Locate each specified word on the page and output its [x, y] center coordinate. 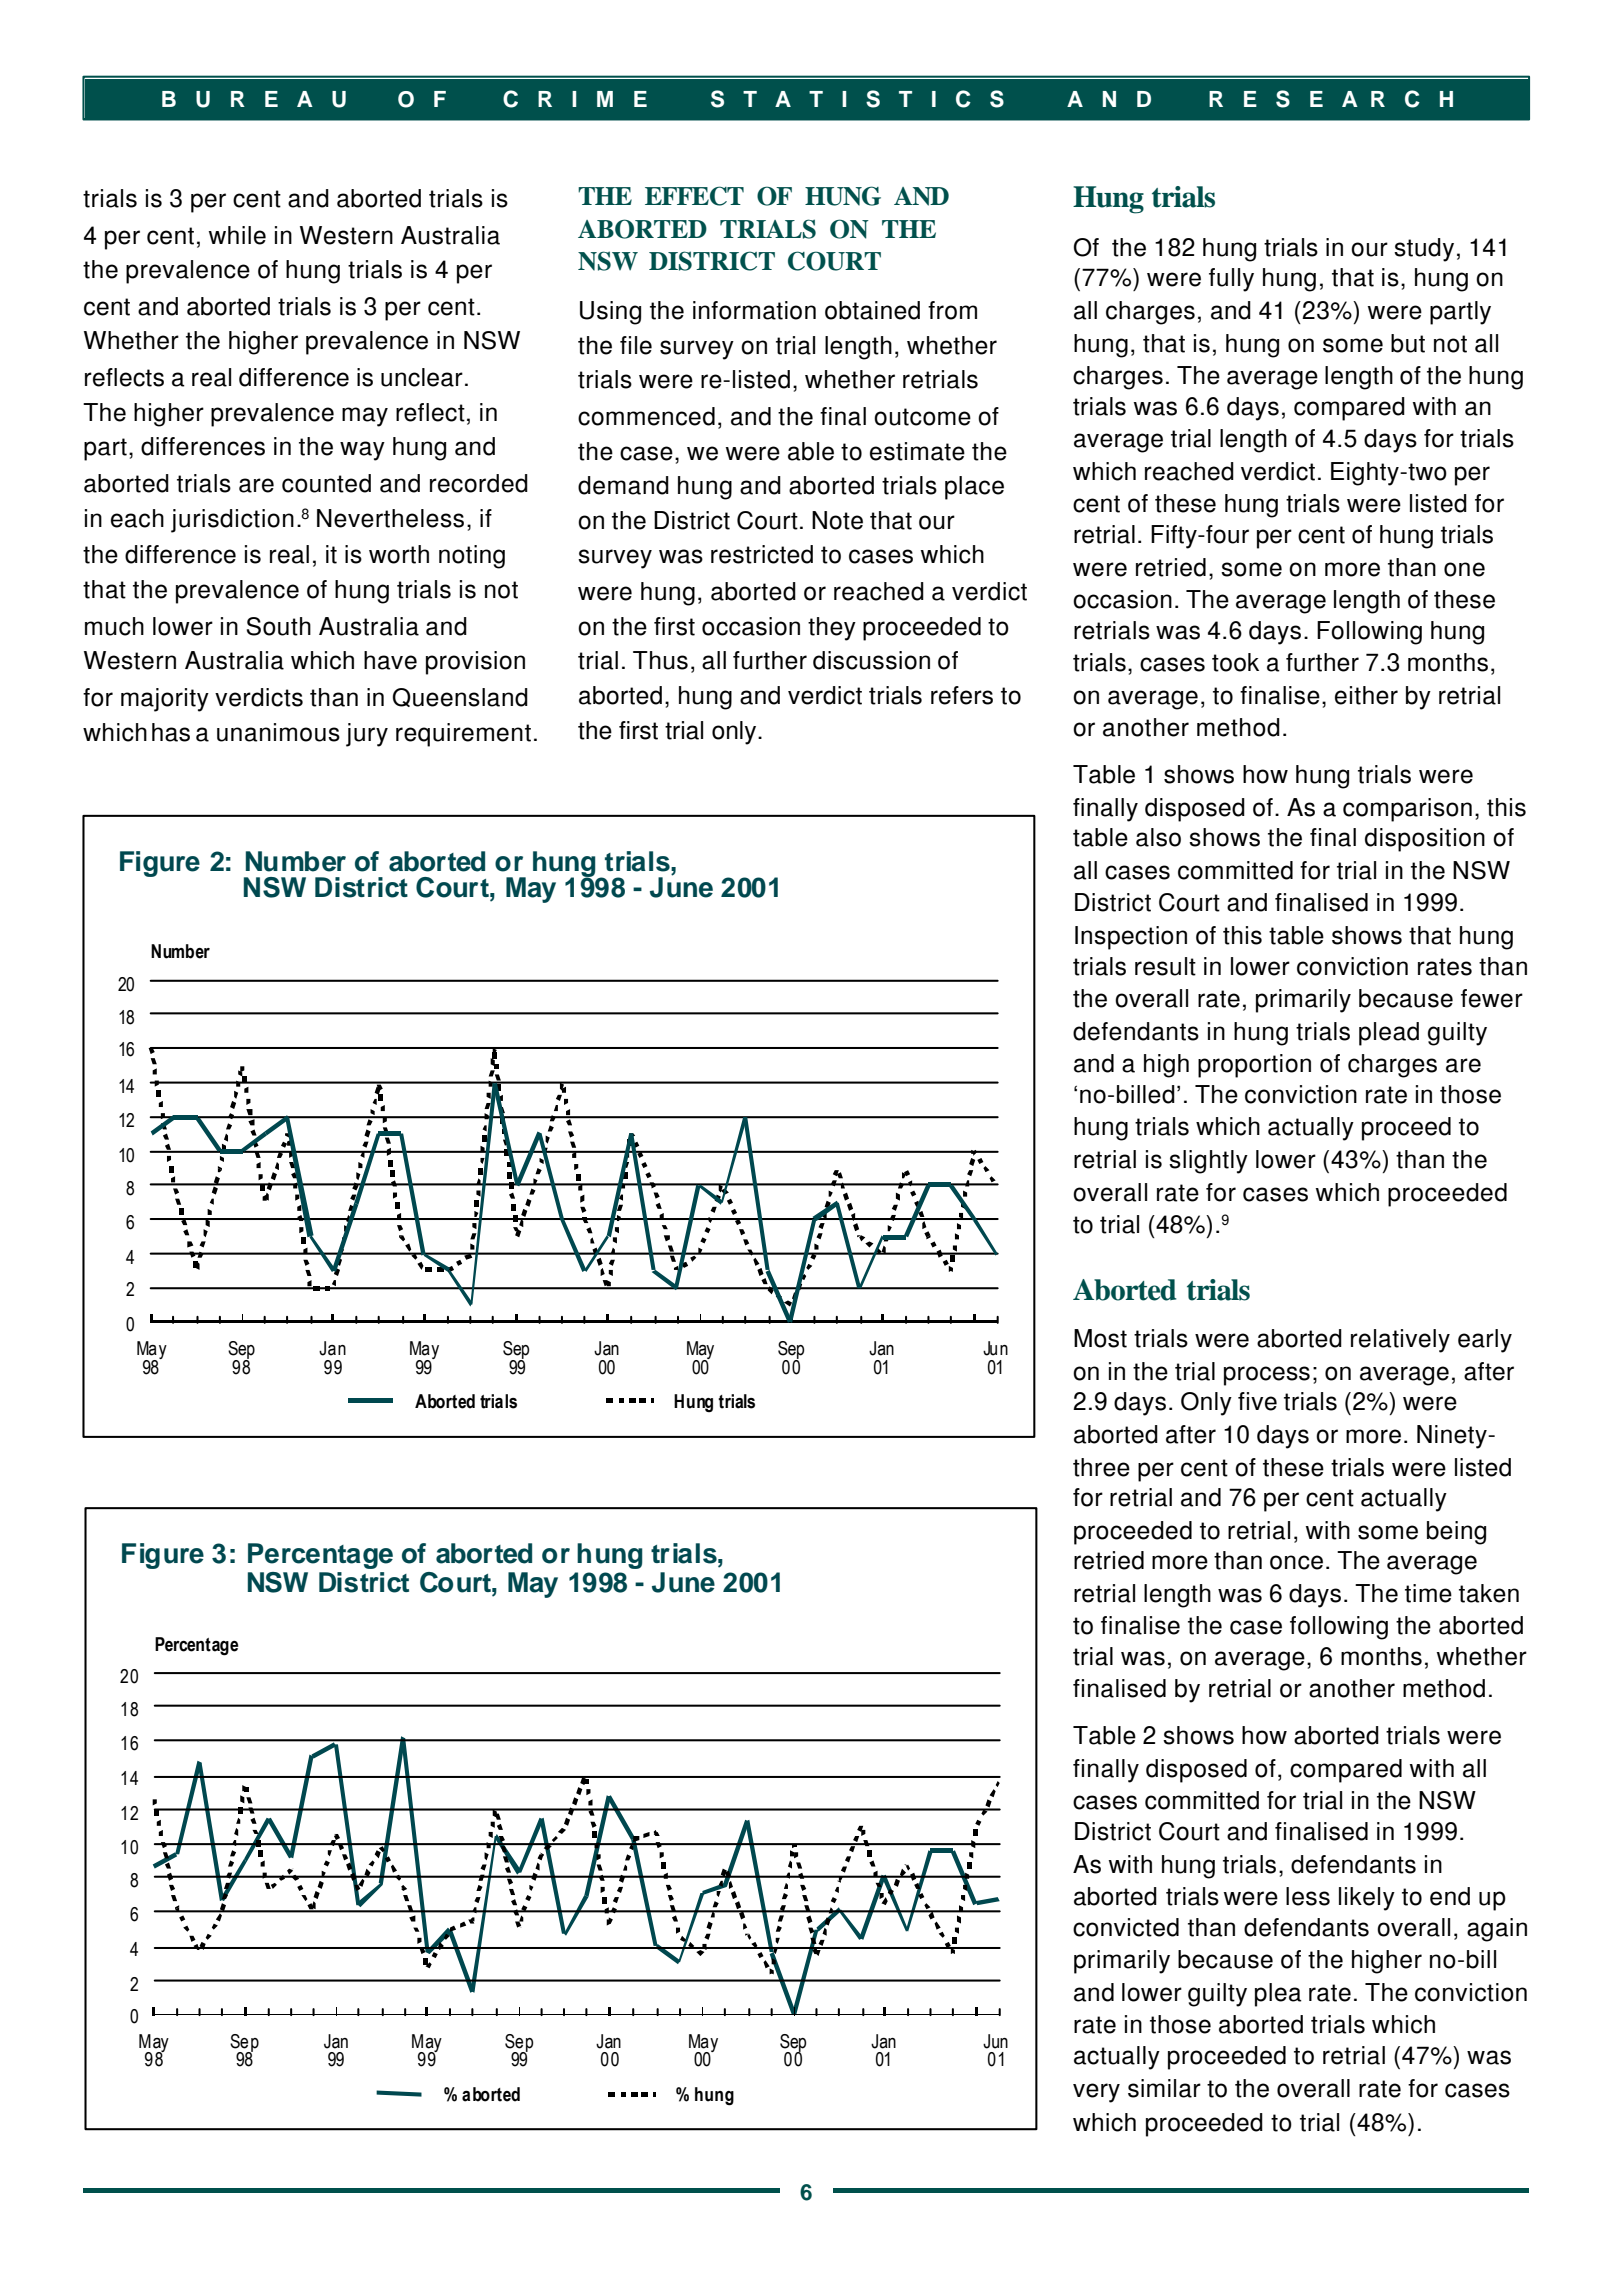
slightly [1208, 1162]
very [1096, 2093]
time [1428, 1593]
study [1424, 250]
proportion [1254, 1066]
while [237, 235]
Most [1100, 1338]
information [754, 310]
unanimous [278, 732]
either [1366, 695]
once [1296, 1562]
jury [367, 735]
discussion [871, 660]
